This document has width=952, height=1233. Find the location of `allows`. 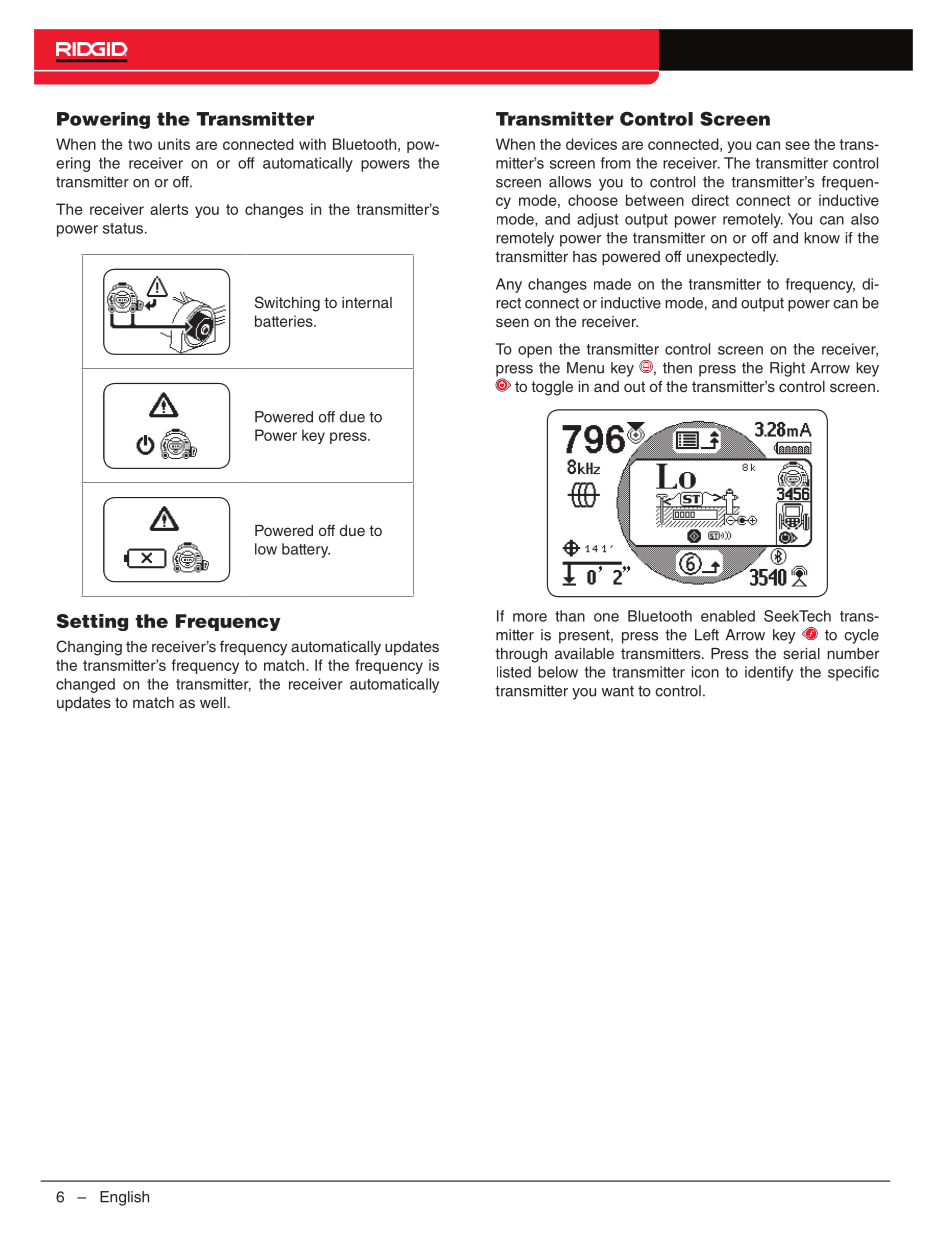

allows is located at coordinates (570, 182).
